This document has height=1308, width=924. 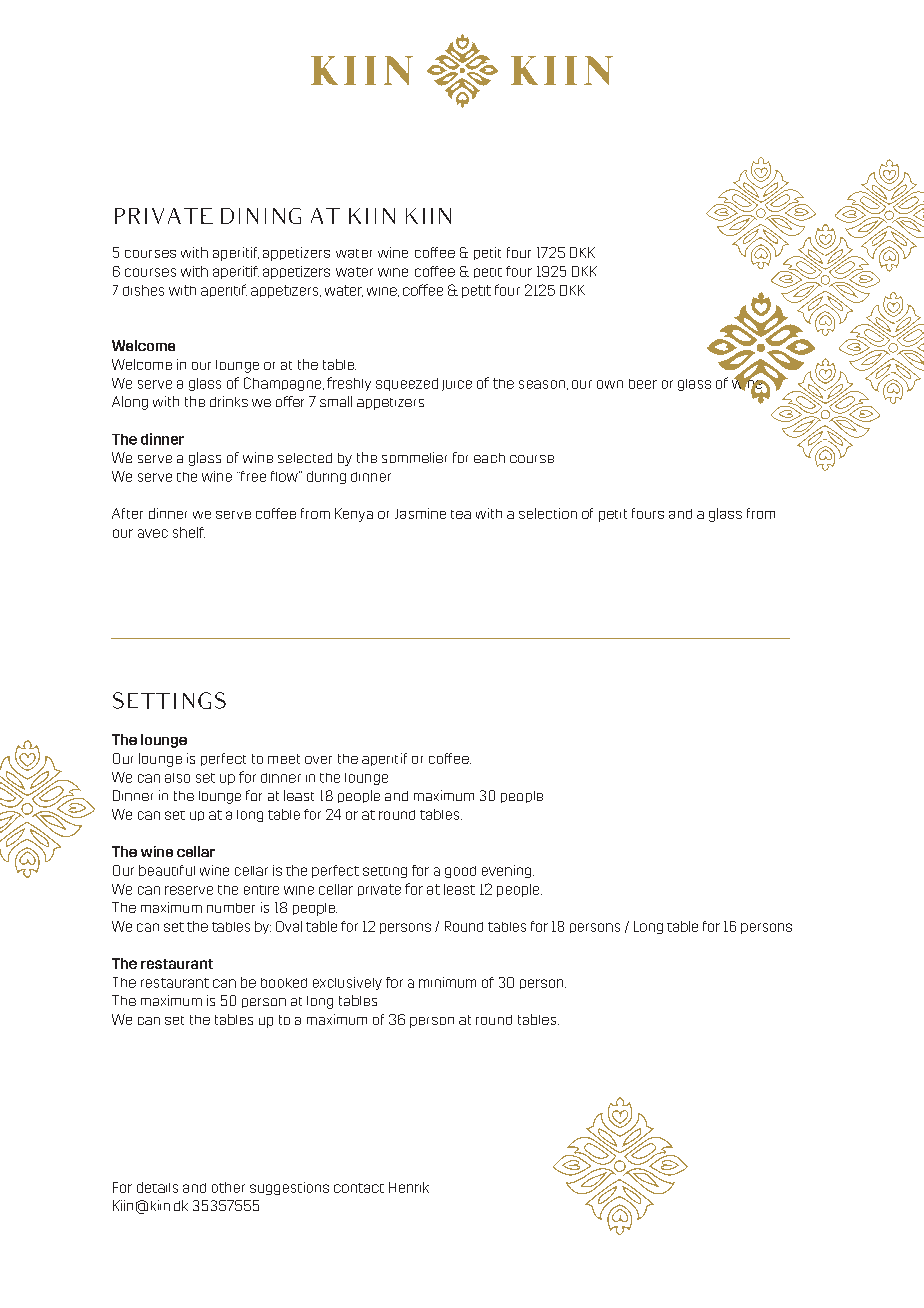 What do you see at coordinates (354, 515) in the document?
I see `Kenya` at bounding box center [354, 515].
